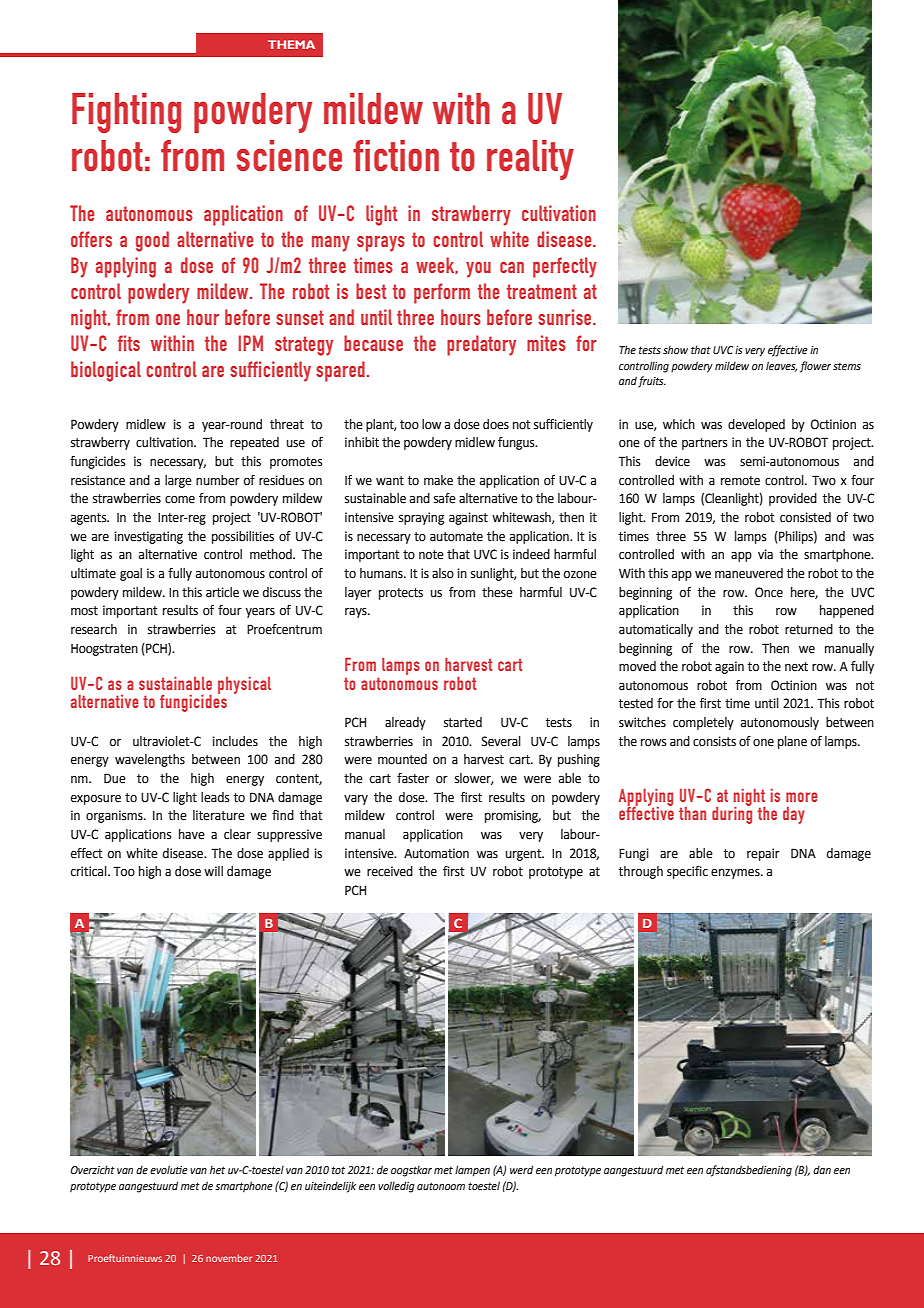 The image size is (924, 1308). What do you see at coordinates (217, 1170) in the page?
I see `het` at bounding box center [217, 1170].
